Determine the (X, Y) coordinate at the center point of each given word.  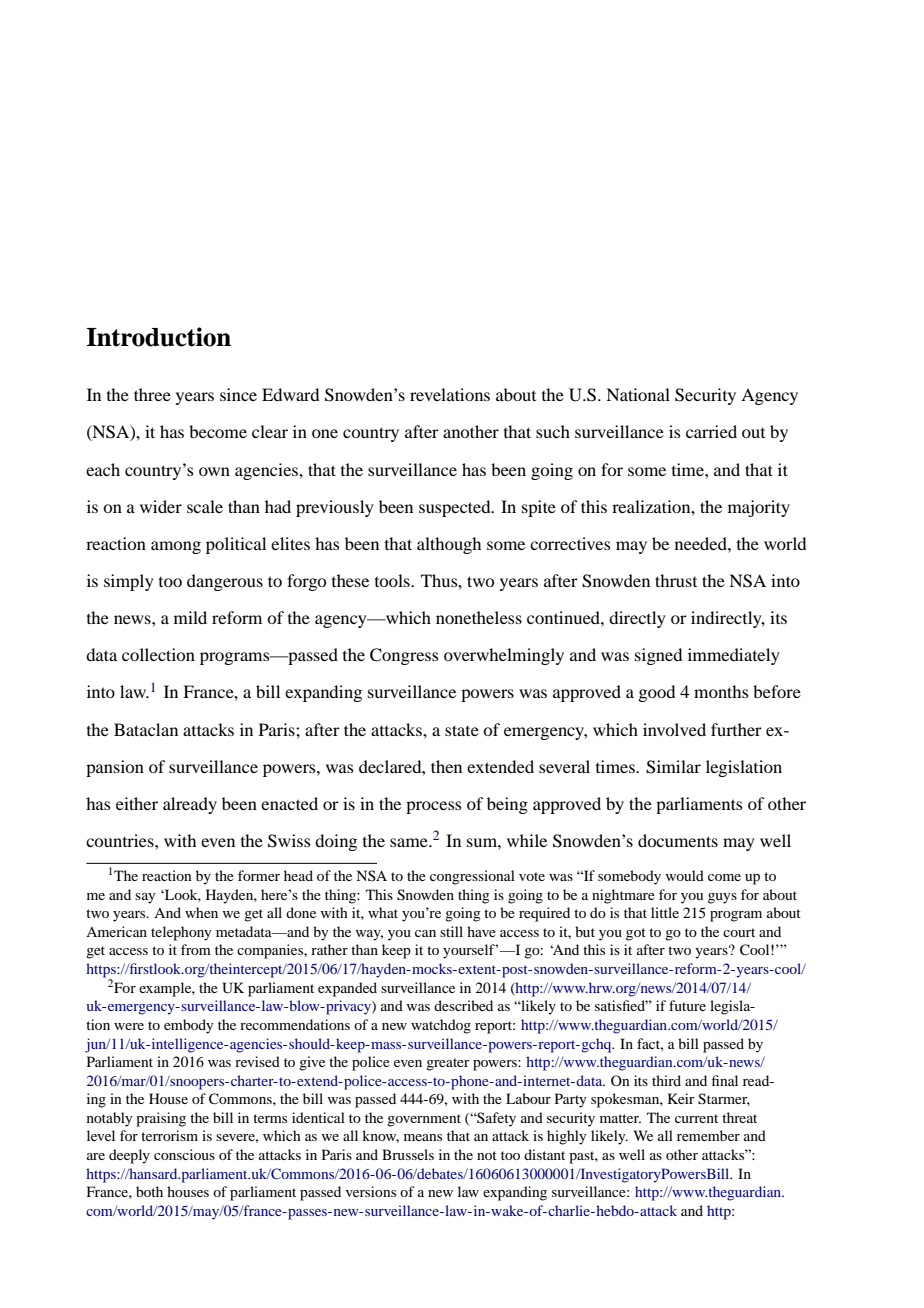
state (462, 730)
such (553, 431)
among (176, 547)
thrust (676, 580)
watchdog (441, 1026)
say (145, 898)
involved (674, 729)
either (137, 803)
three (152, 394)
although (449, 545)
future (687, 1005)
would (684, 875)
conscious (184, 1154)
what (383, 912)
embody (188, 1026)
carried (711, 431)
